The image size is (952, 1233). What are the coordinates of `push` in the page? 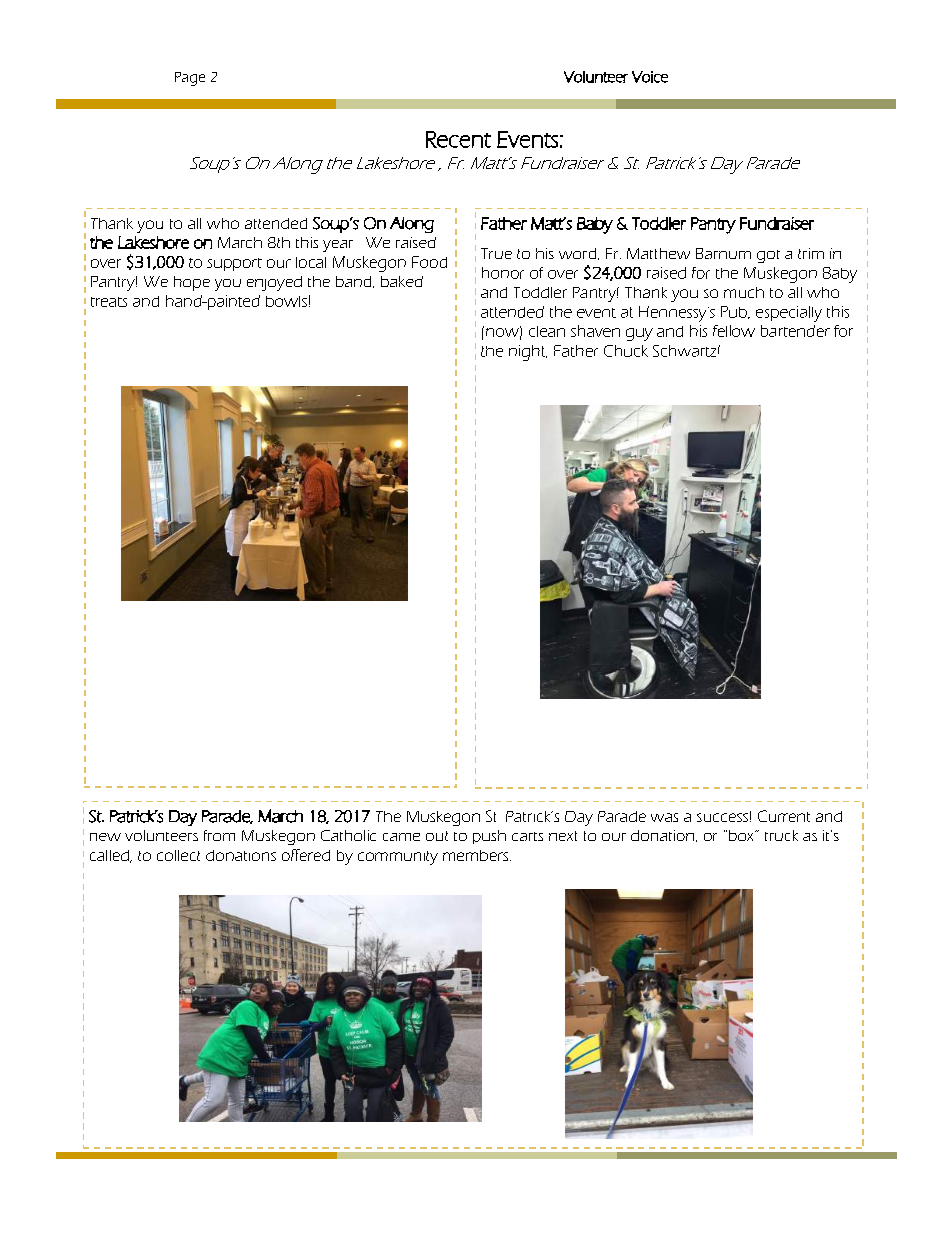 It's located at (489, 837).
